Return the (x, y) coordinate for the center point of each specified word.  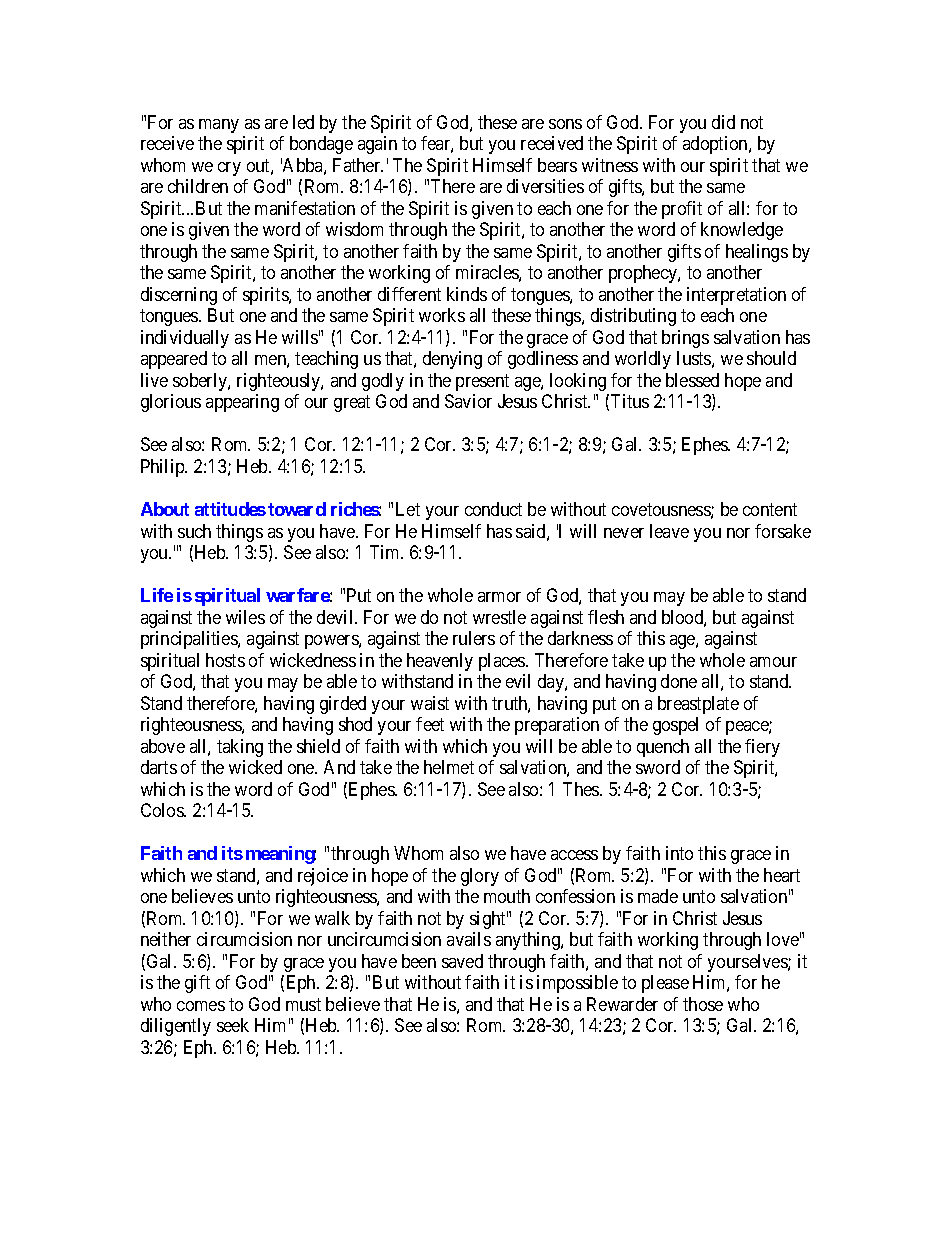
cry (229, 169)
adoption (716, 145)
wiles (245, 617)
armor (499, 597)
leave (669, 531)
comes (201, 1006)
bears (557, 165)
